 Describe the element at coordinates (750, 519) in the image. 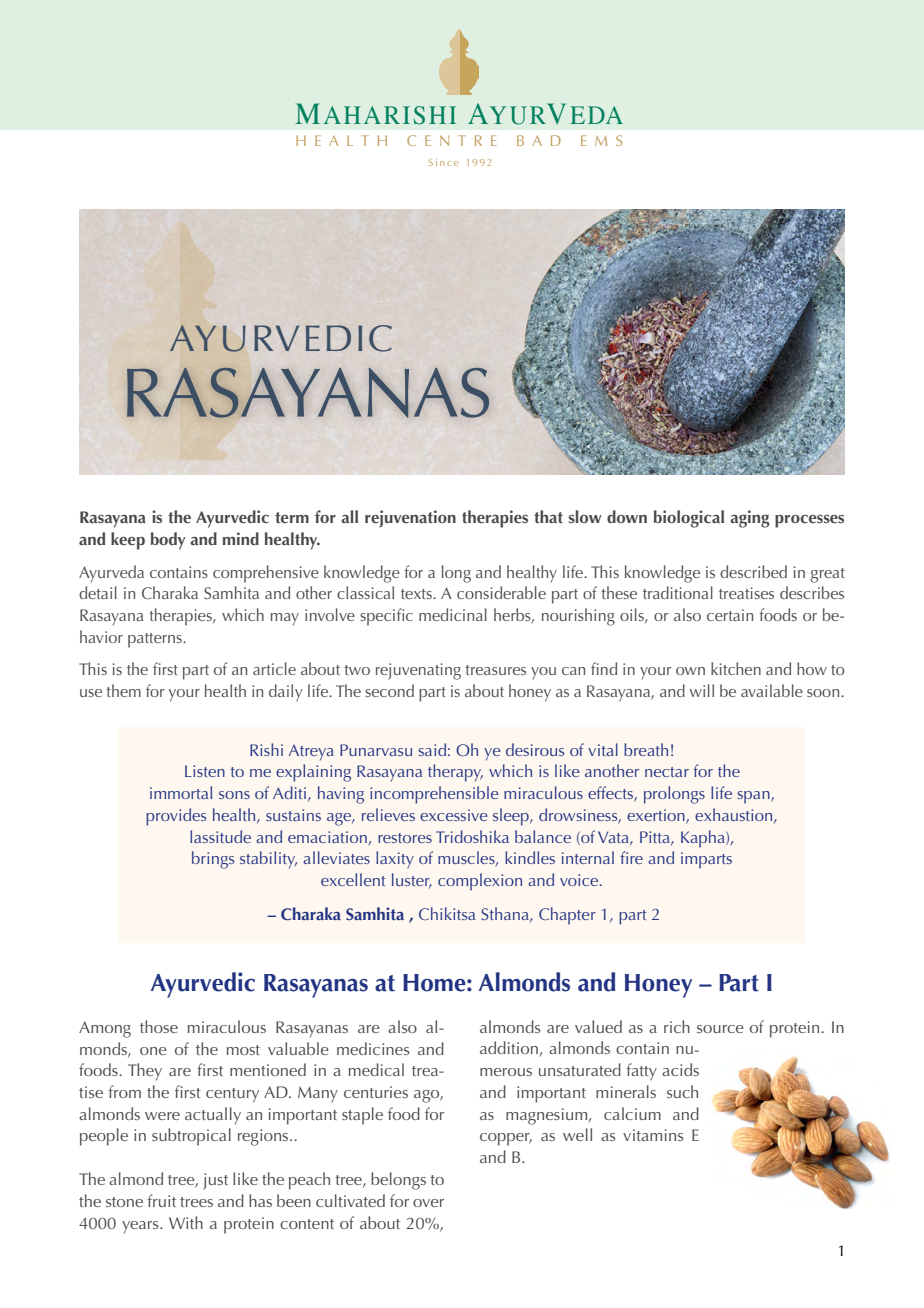

I see `aging` at that location.
